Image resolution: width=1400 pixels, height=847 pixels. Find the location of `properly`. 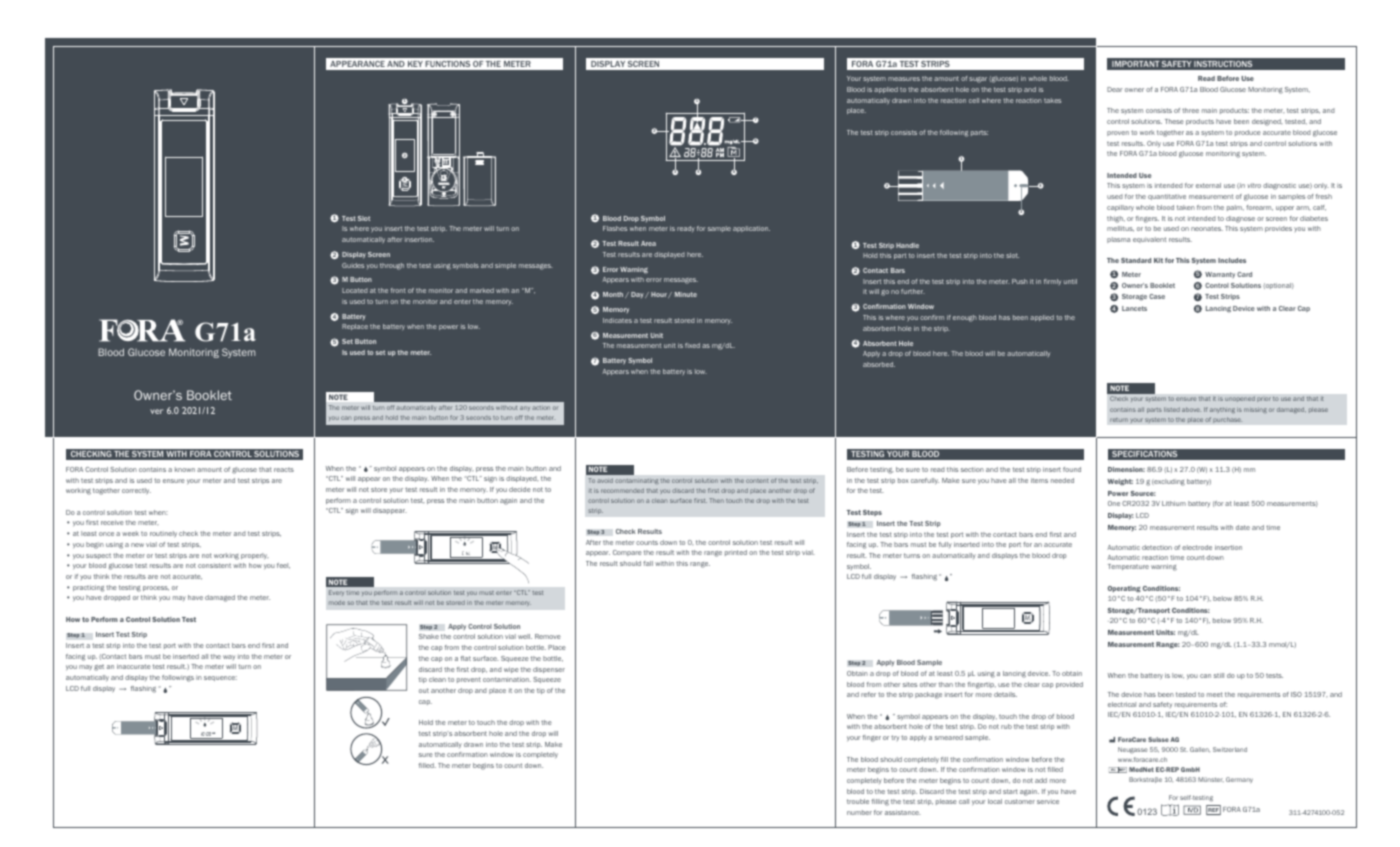

properly is located at coordinates (255, 556).
